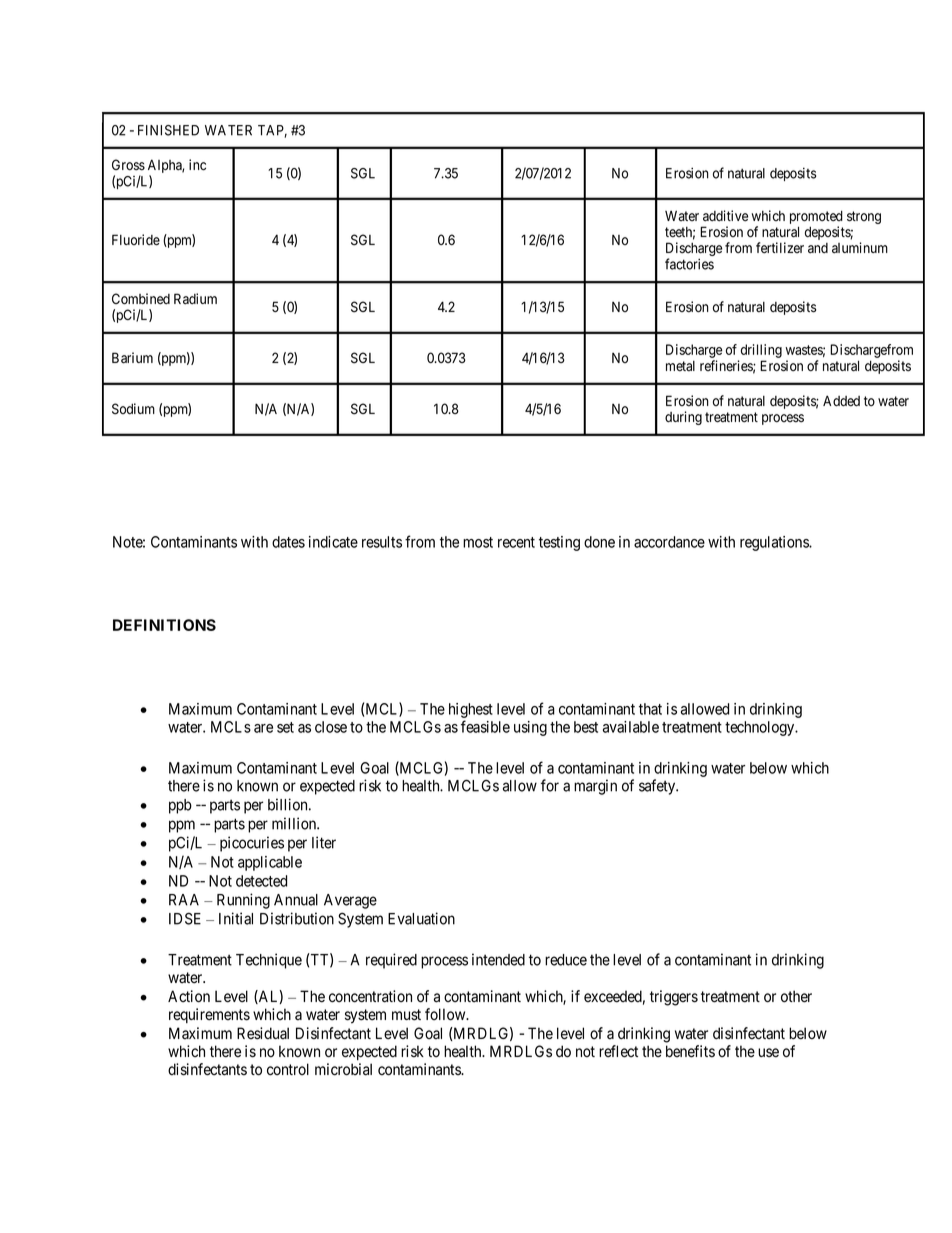 The image size is (952, 1233). Describe the element at coordinates (209, 1015) in the screenshot. I see `requirements` at that location.
